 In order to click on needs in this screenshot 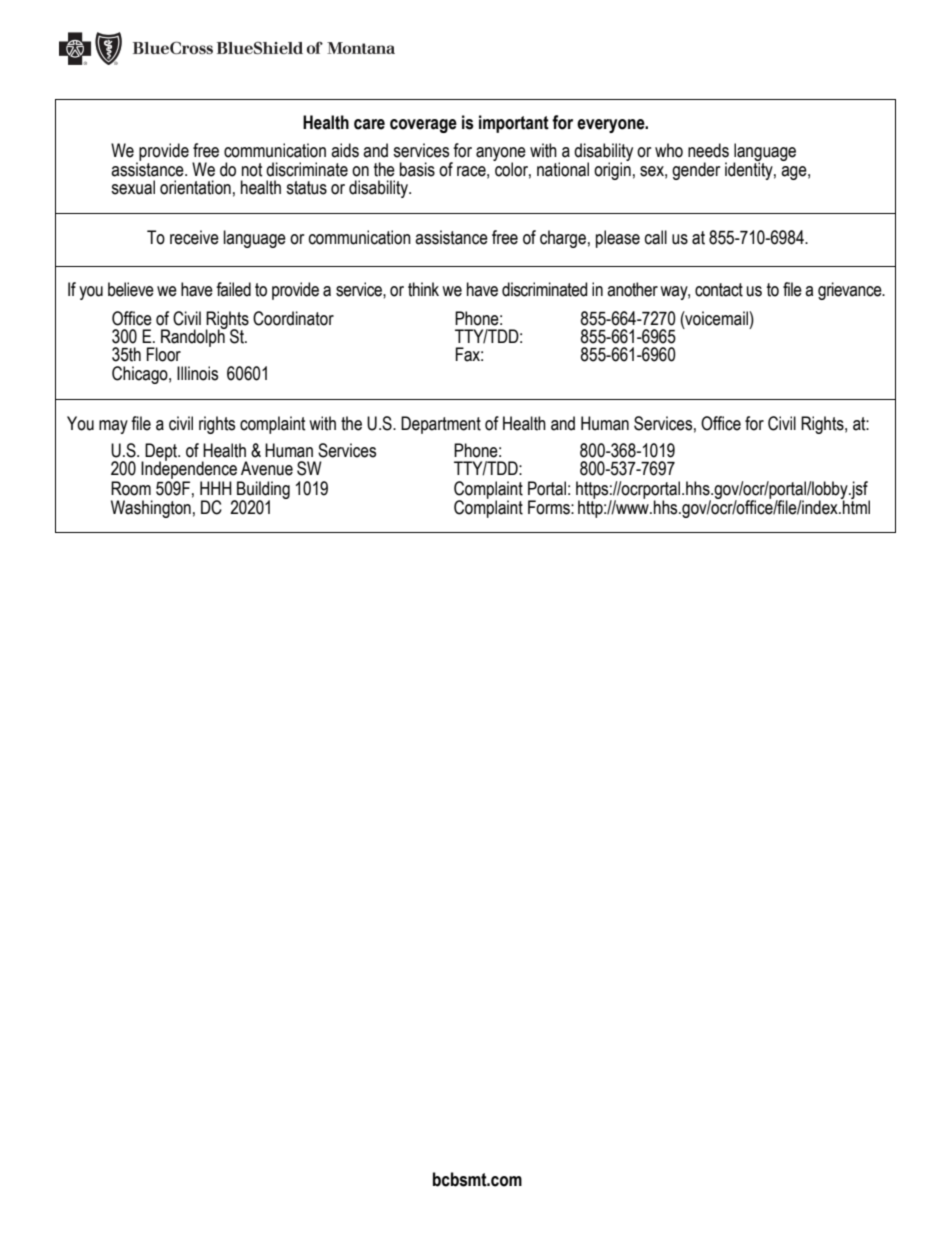, I will do `click(708, 150)`.
